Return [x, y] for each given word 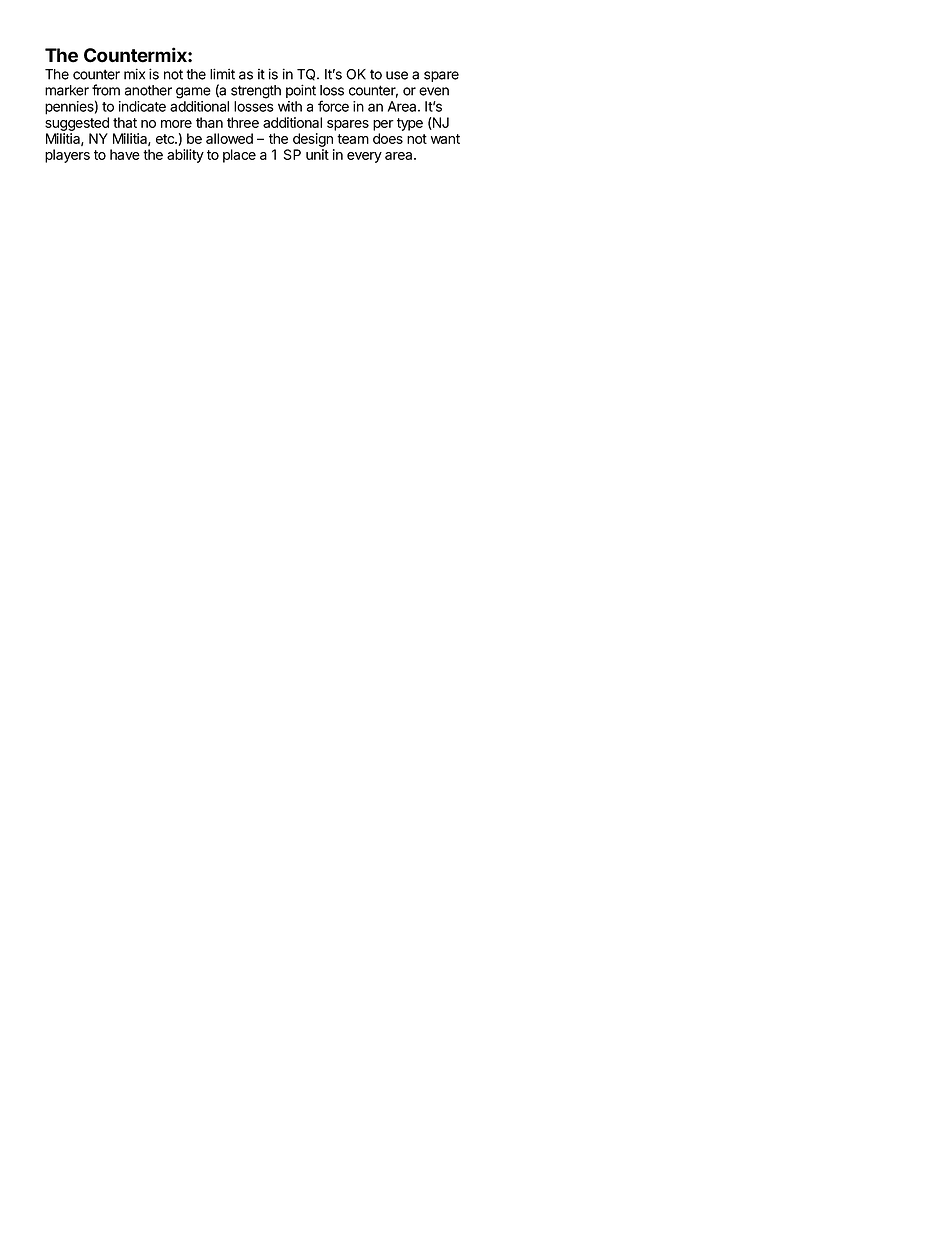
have [125, 154]
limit [222, 74]
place [239, 156]
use [397, 75]
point [301, 91]
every [364, 157]
